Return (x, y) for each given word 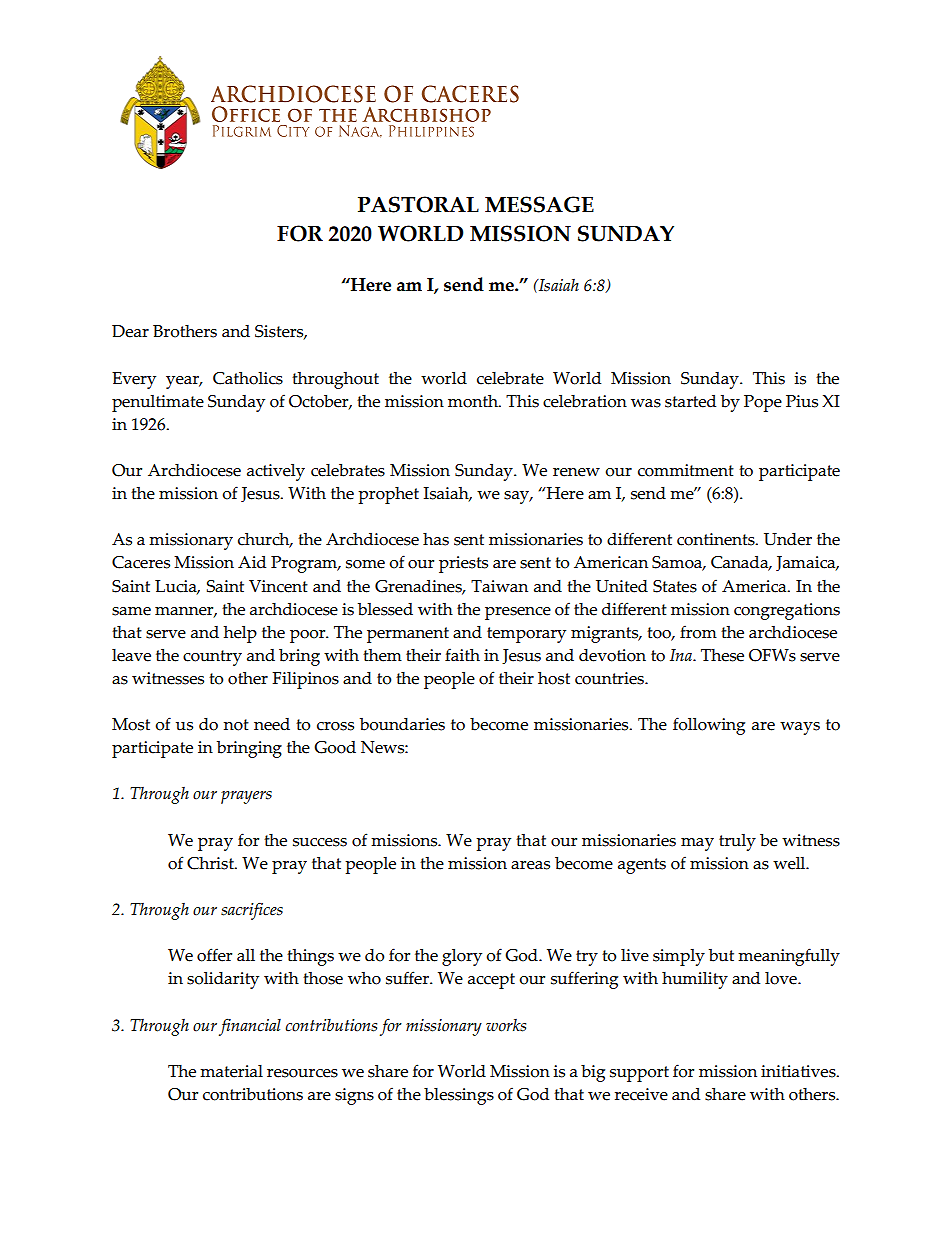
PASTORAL (418, 204)
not (236, 725)
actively (276, 472)
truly (737, 842)
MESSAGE (539, 204)
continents (717, 539)
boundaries (402, 724)
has (436, 539)
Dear (130, 331)
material (231, 1071)
